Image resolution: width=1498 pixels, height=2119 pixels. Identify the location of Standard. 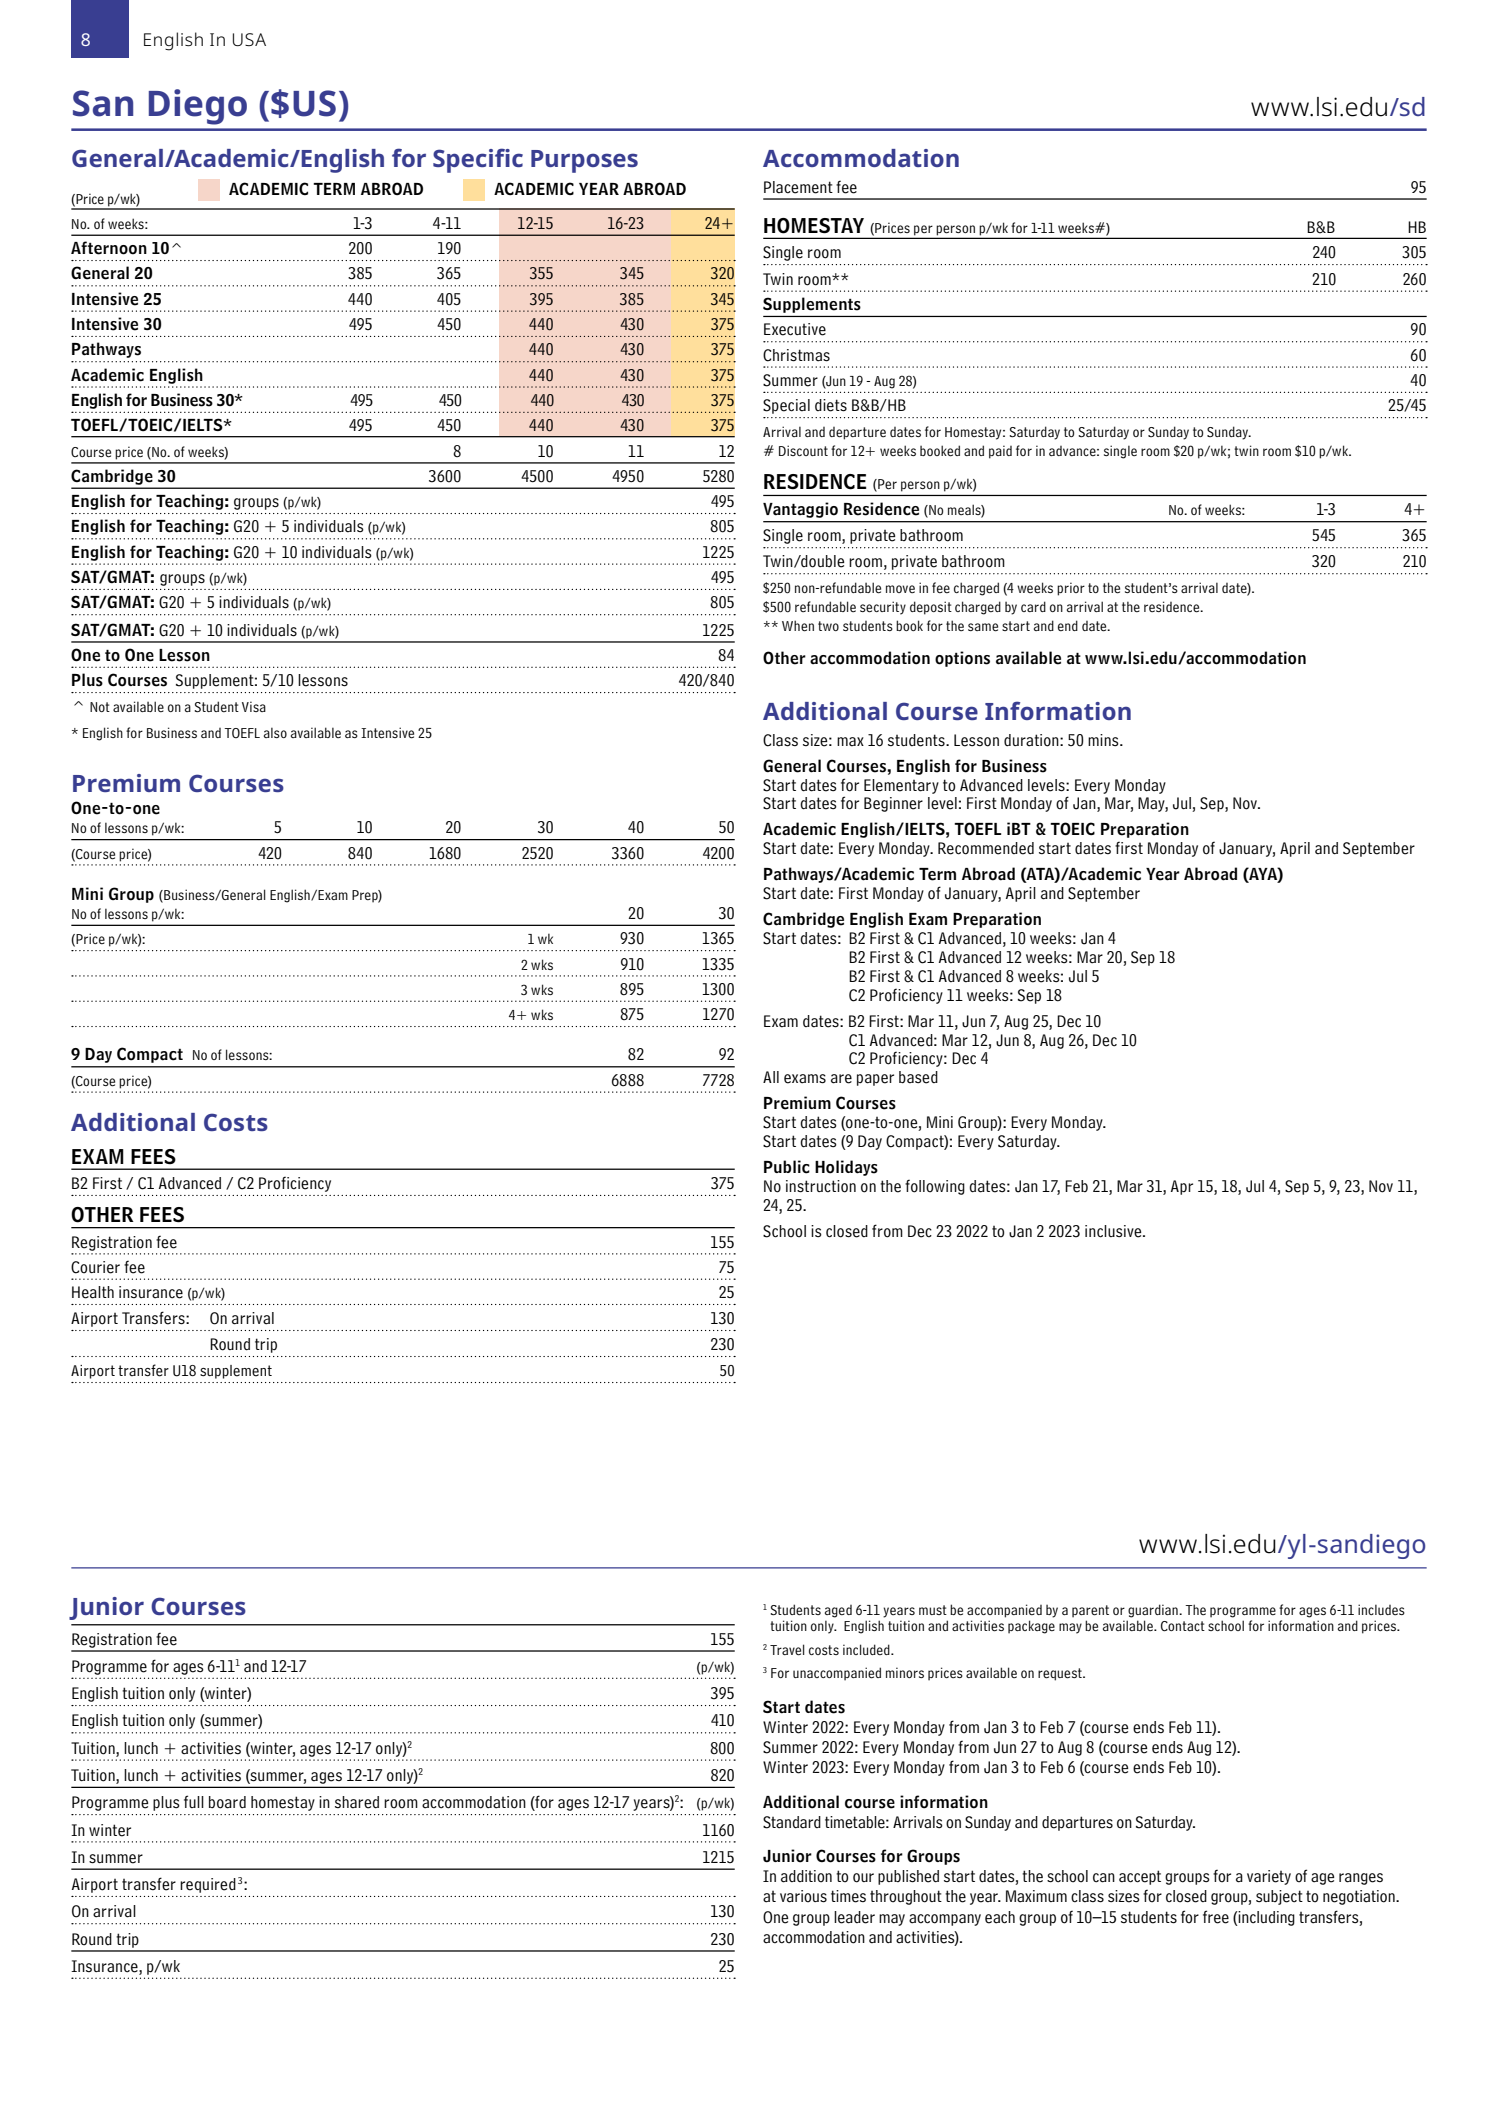
(792, 1822).
